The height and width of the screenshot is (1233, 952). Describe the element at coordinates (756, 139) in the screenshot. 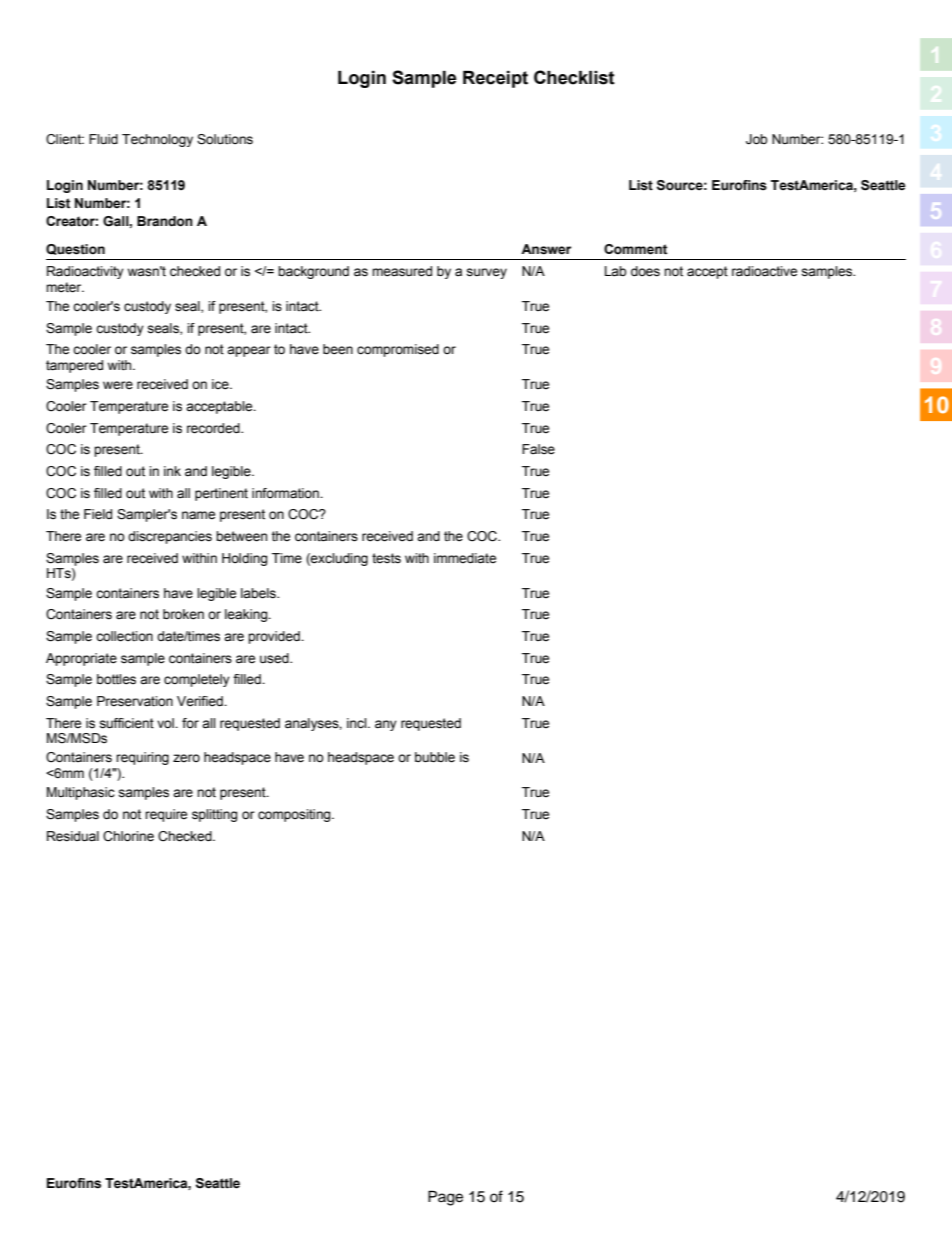

I see `Job` at that location.
